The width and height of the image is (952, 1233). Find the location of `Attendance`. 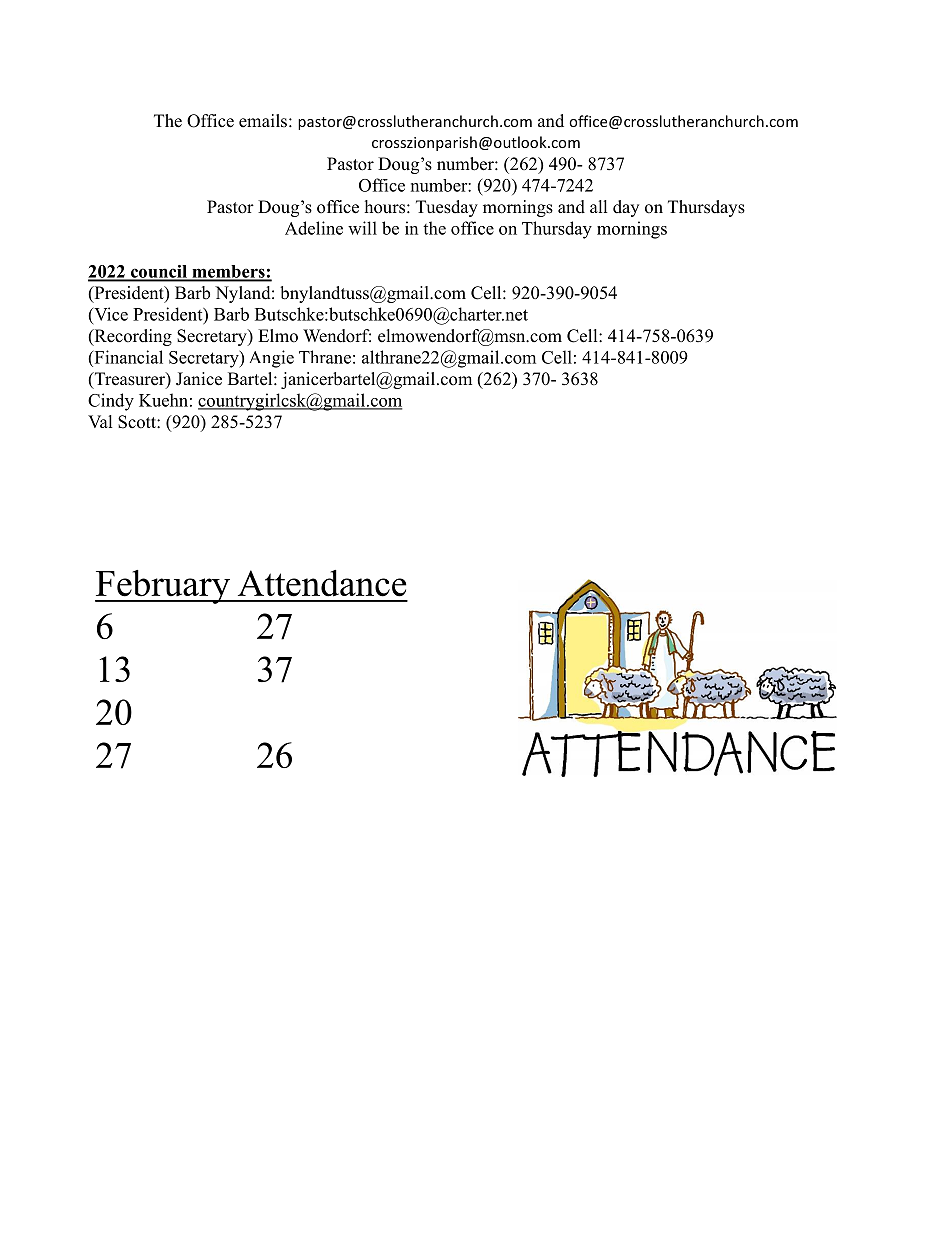

Attendance is located at coordinates (322, 583).
